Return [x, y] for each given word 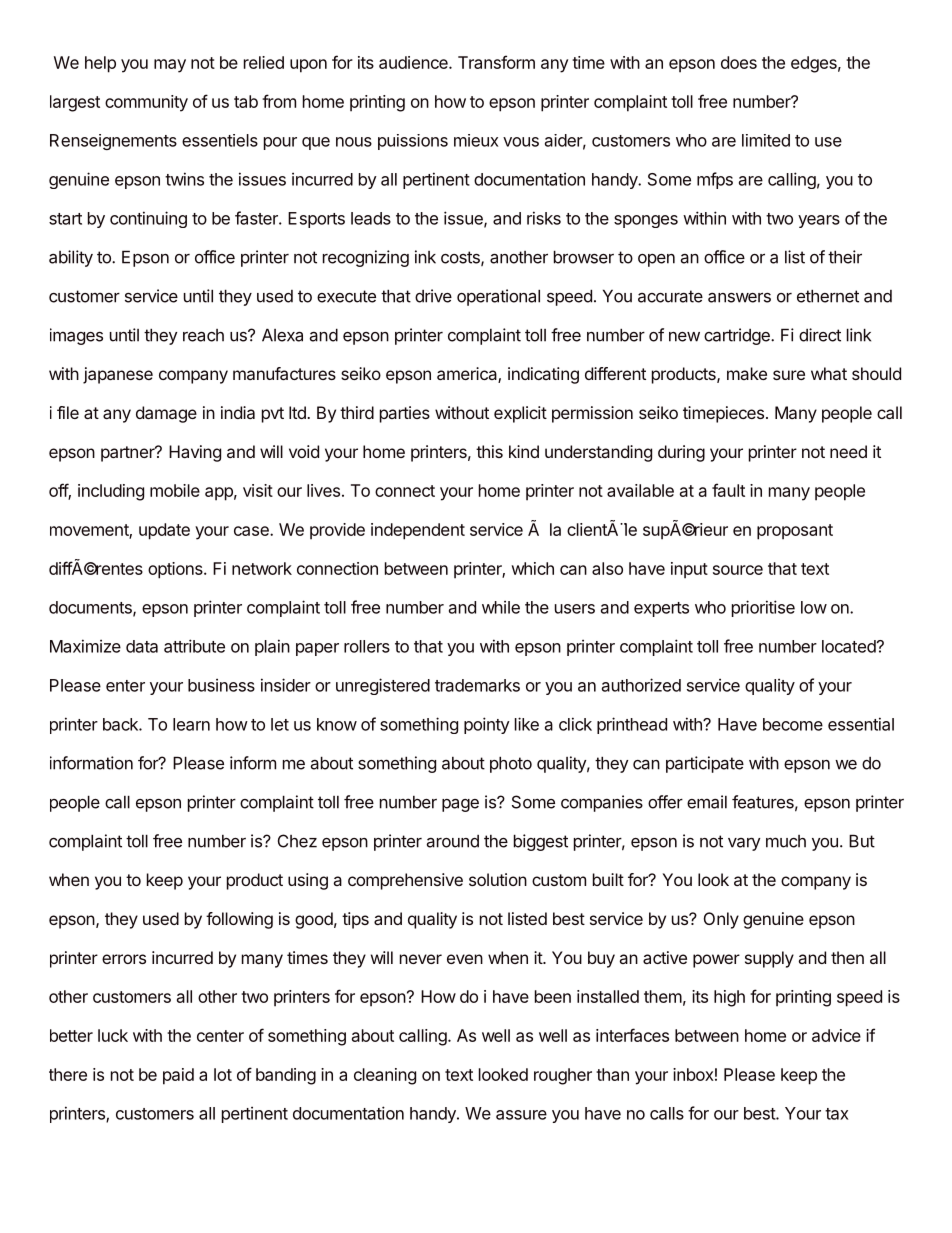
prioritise [763, 608]
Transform [496, 62]
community [146, 103]
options [176, 570]
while [501, 607]
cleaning [385, 1076]
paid [178, 1076]
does [739, 62]
